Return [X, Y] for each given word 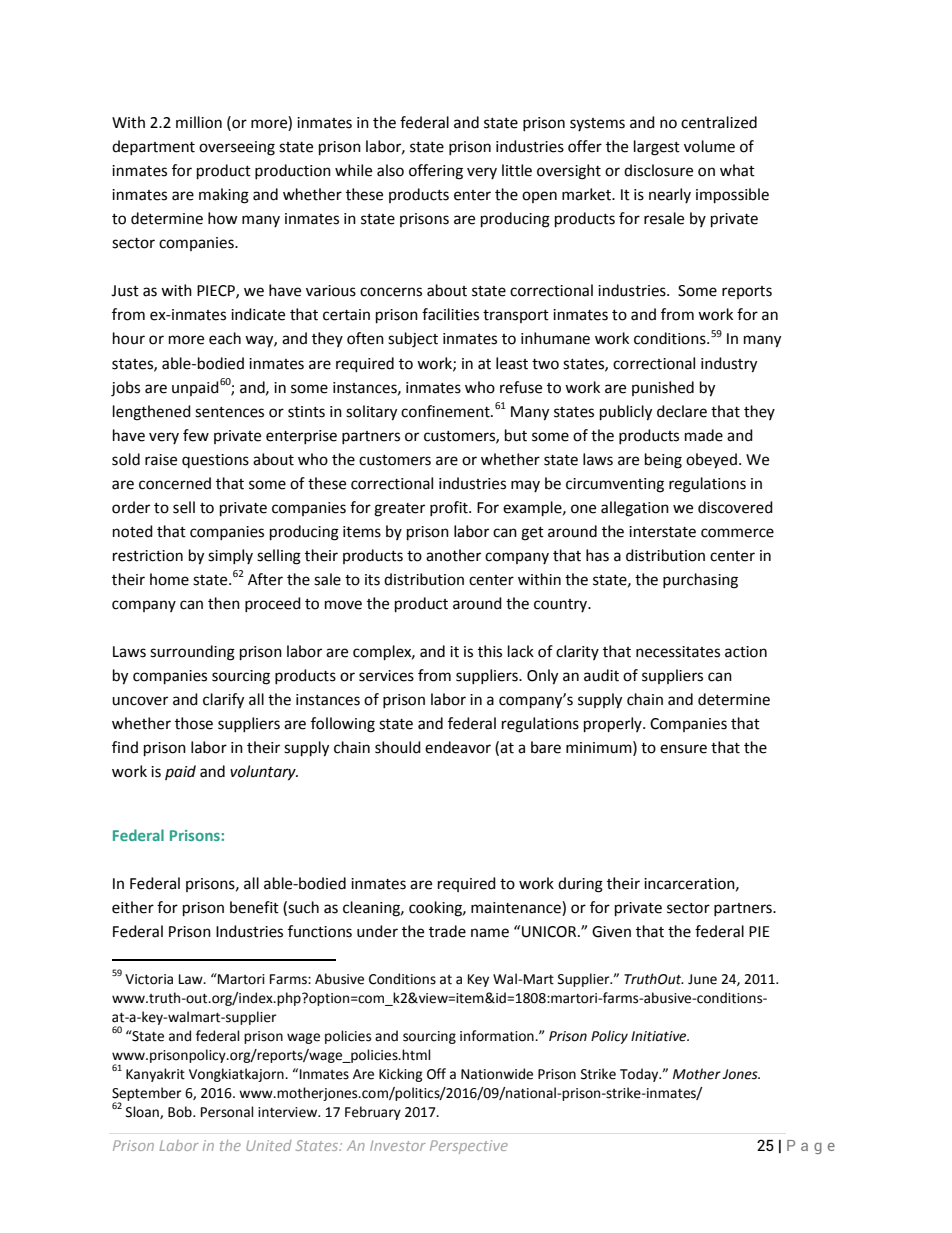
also [390, 170]
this [490, 651]
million [199, 122]
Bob [181, 1112]
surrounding [192, 653]
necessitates [678, 652]
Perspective [469, 1147]
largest [657, 148]
